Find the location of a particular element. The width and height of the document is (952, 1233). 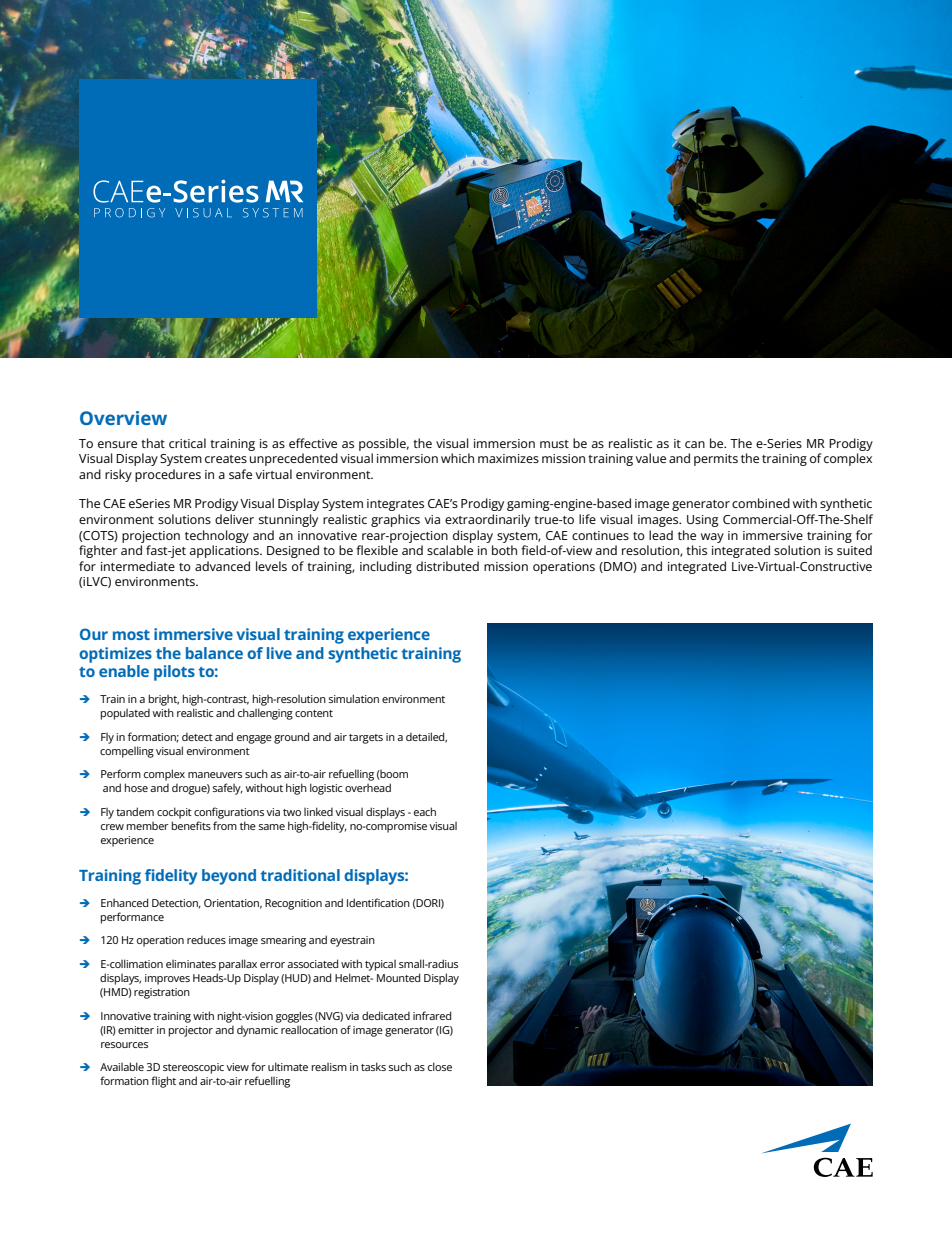

creates is located at coordinates (226, 459).
